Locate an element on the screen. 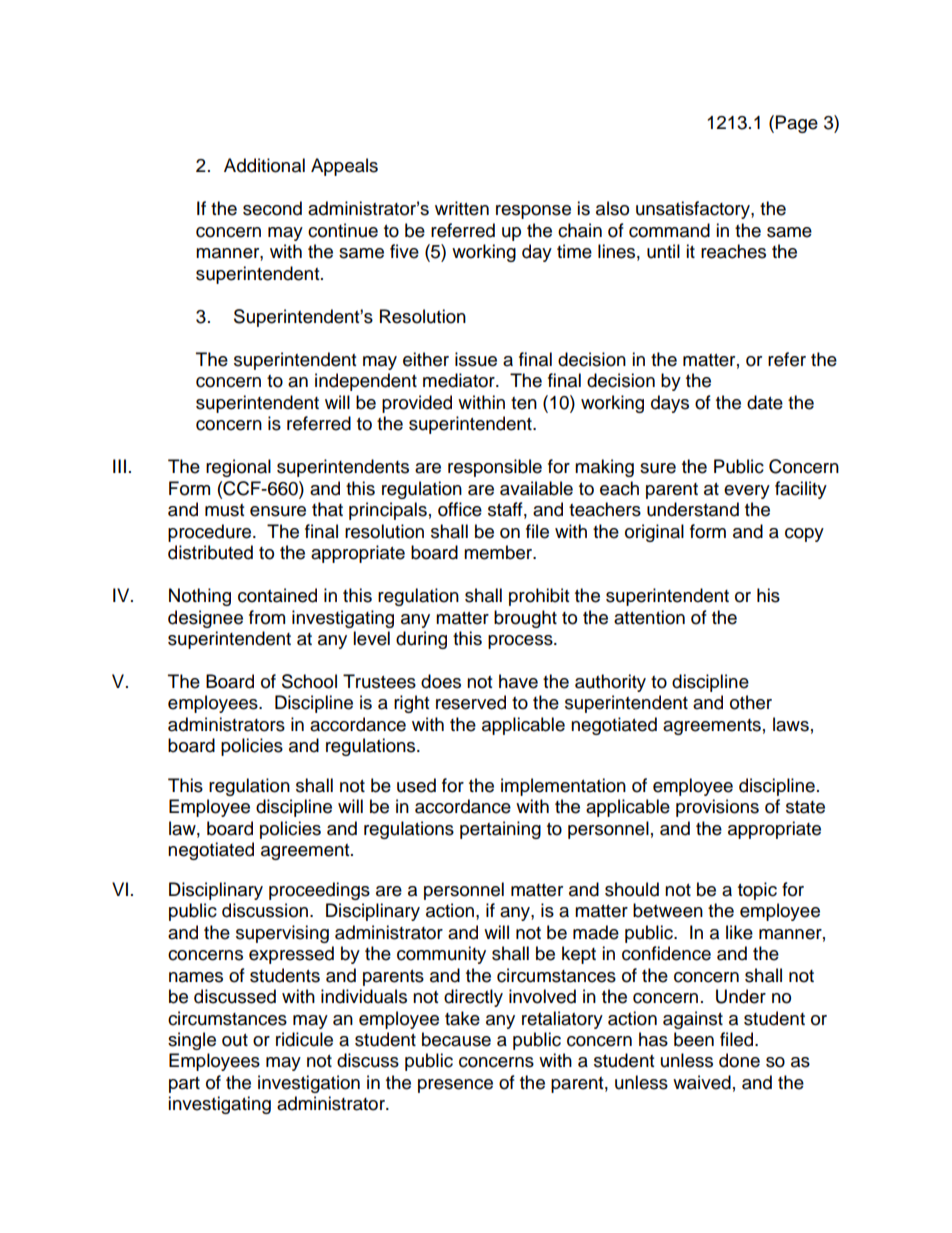 The image size is (952, 1233). single is located at coordinates (192, 1041).
